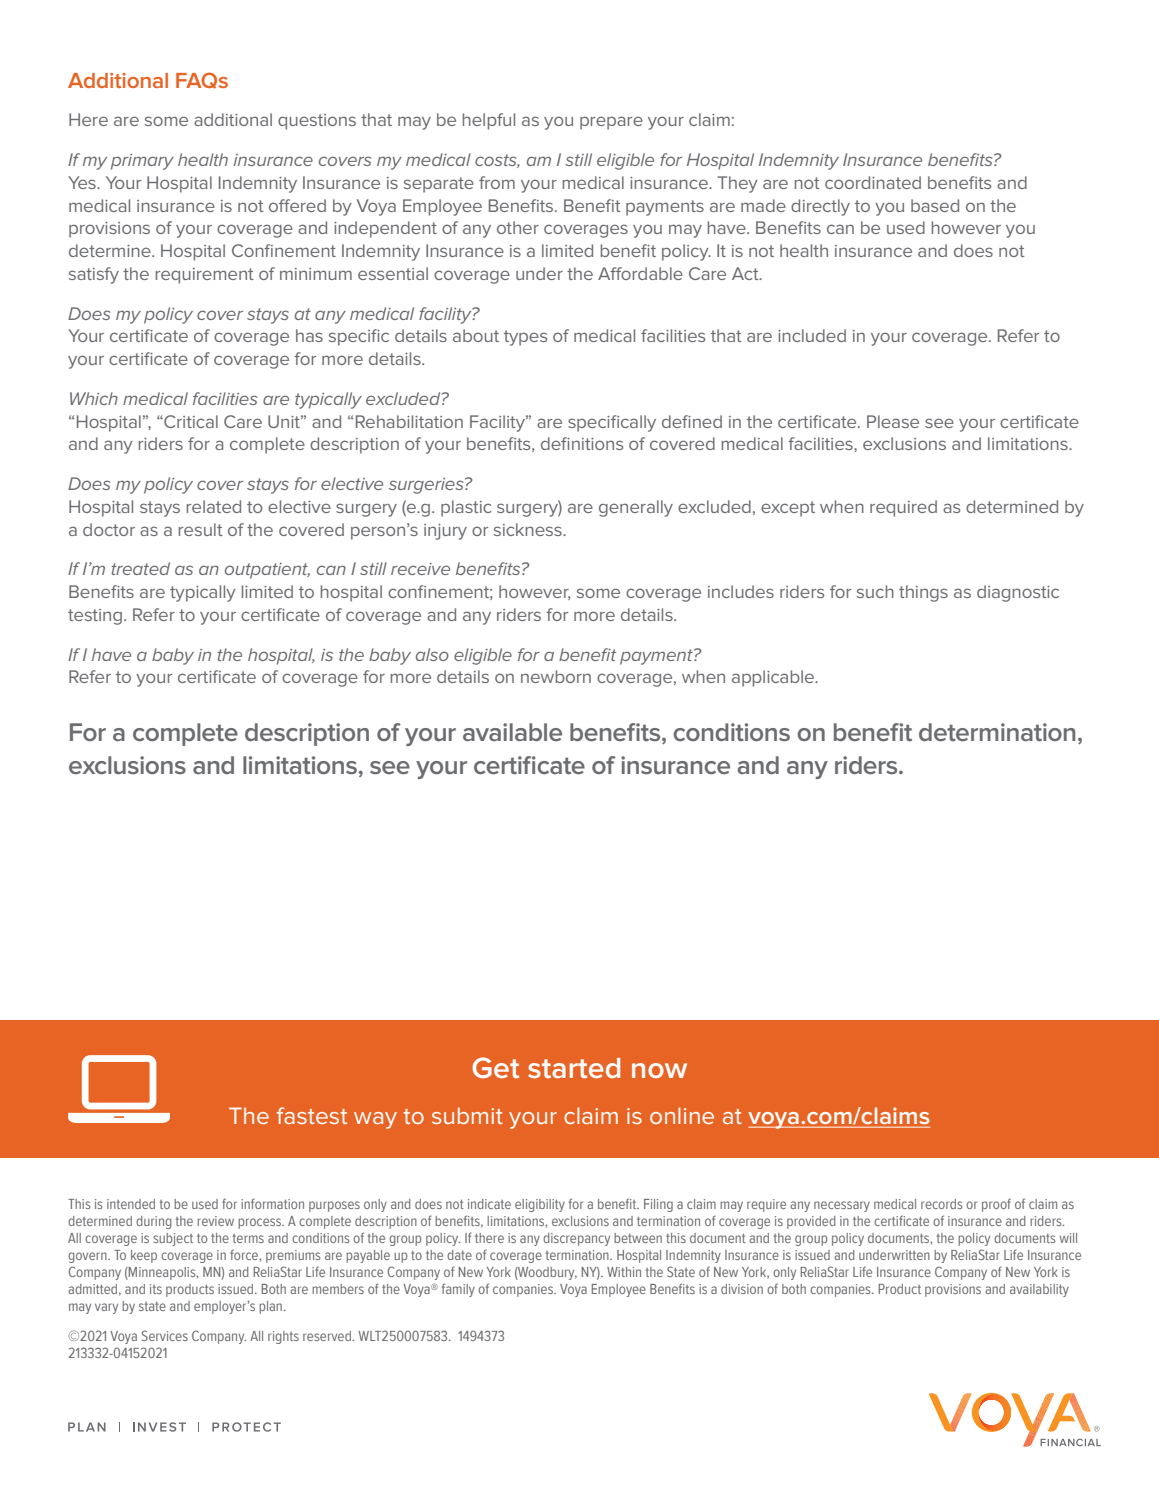 This screenshot has width=1159, height=1500. Describe the element at coordinates (659, 1070) in the screenshot. I see `now` at that location.
